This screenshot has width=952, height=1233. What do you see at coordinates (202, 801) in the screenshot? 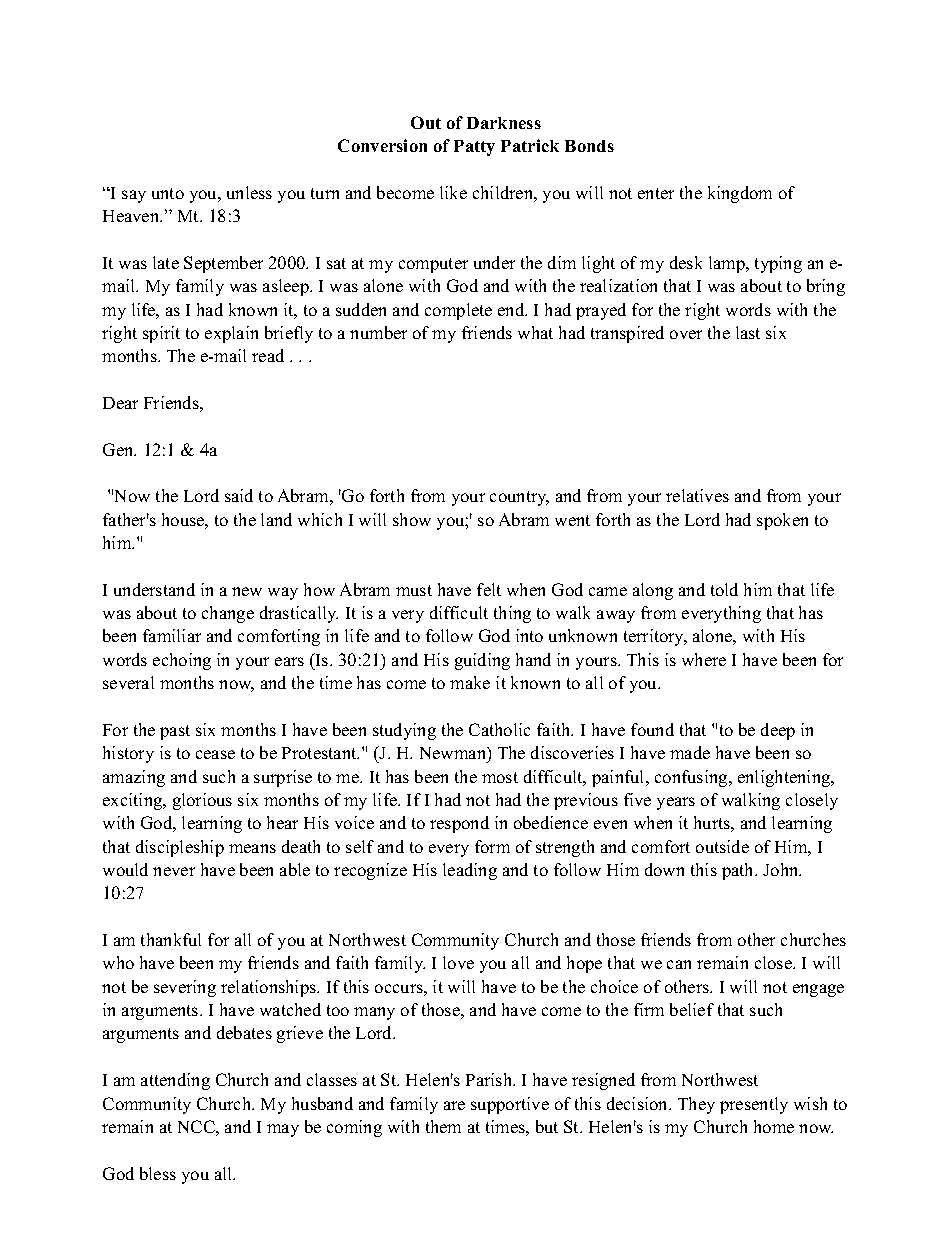
I see `glorious` at bounding box center [202, 801].
